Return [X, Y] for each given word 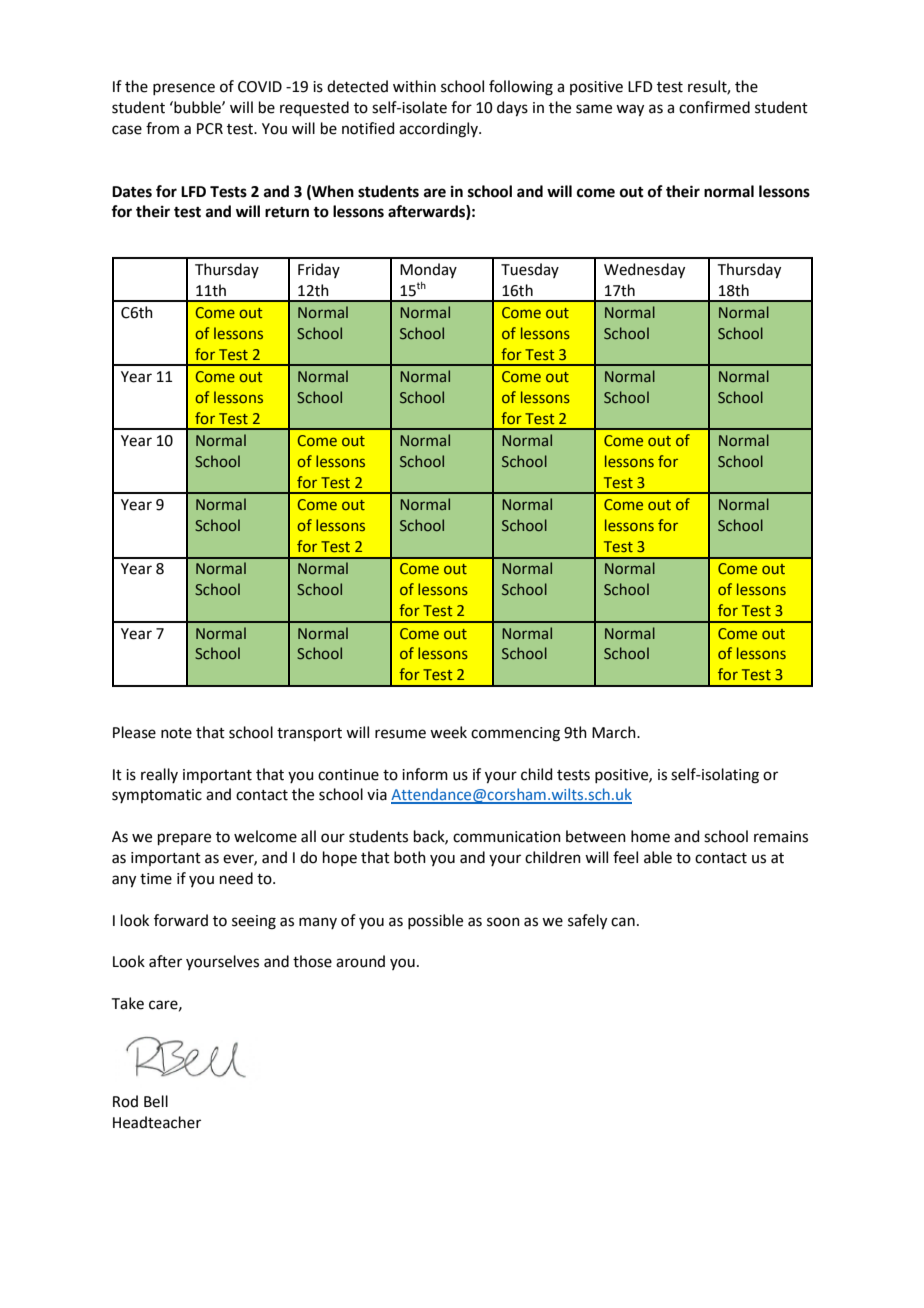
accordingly [439, 130]
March [615, 732]
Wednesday [644, 271]
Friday [319, 270]
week [448, 732]
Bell [156, 1101]
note [176, 733]
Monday [428, 270]
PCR [210, 129]
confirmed [714, 107]
